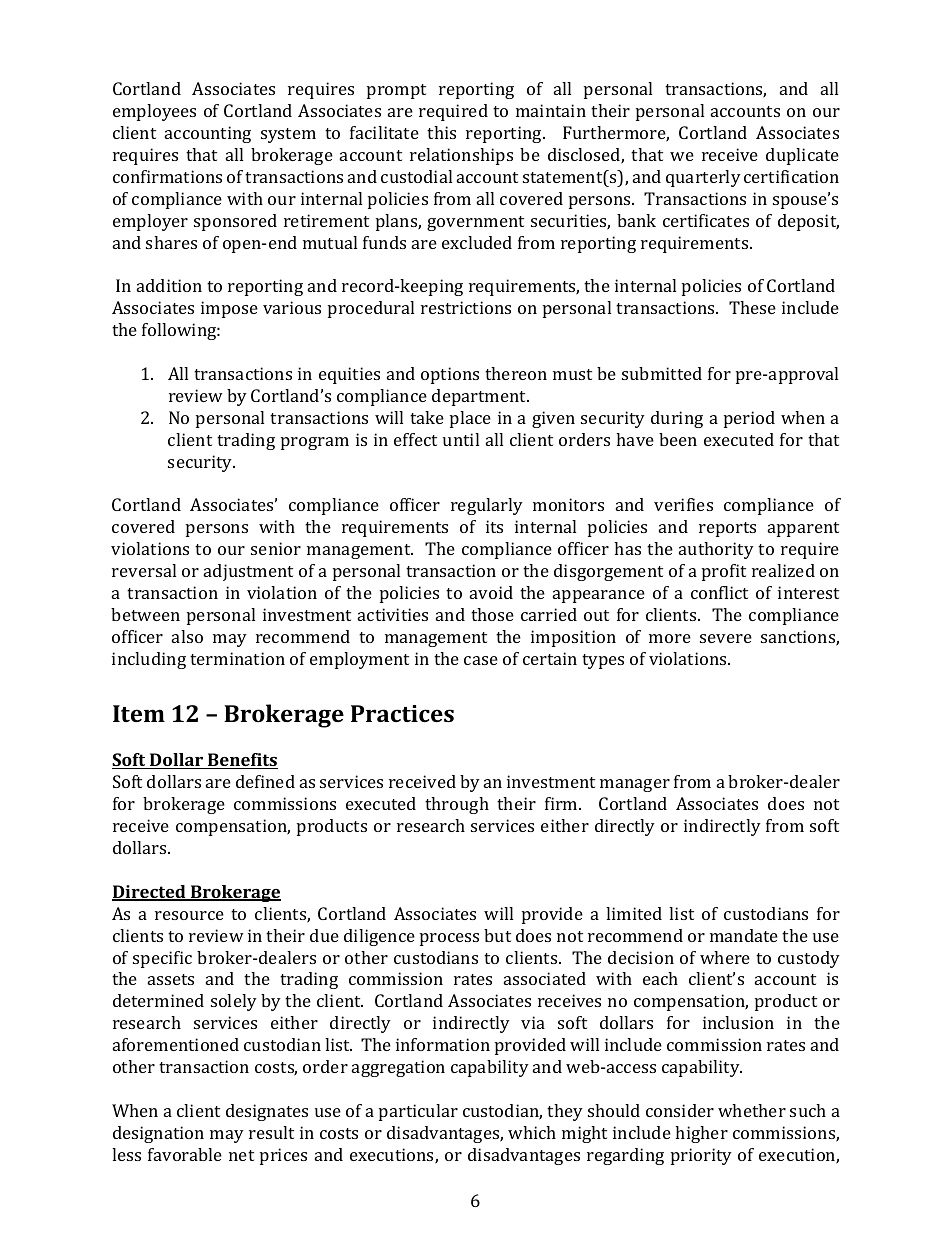 This screenshot has height=1233, width=952. Describe the element at coordinates (703, 178) in the screenshot. I see `quarterly` at that location.
